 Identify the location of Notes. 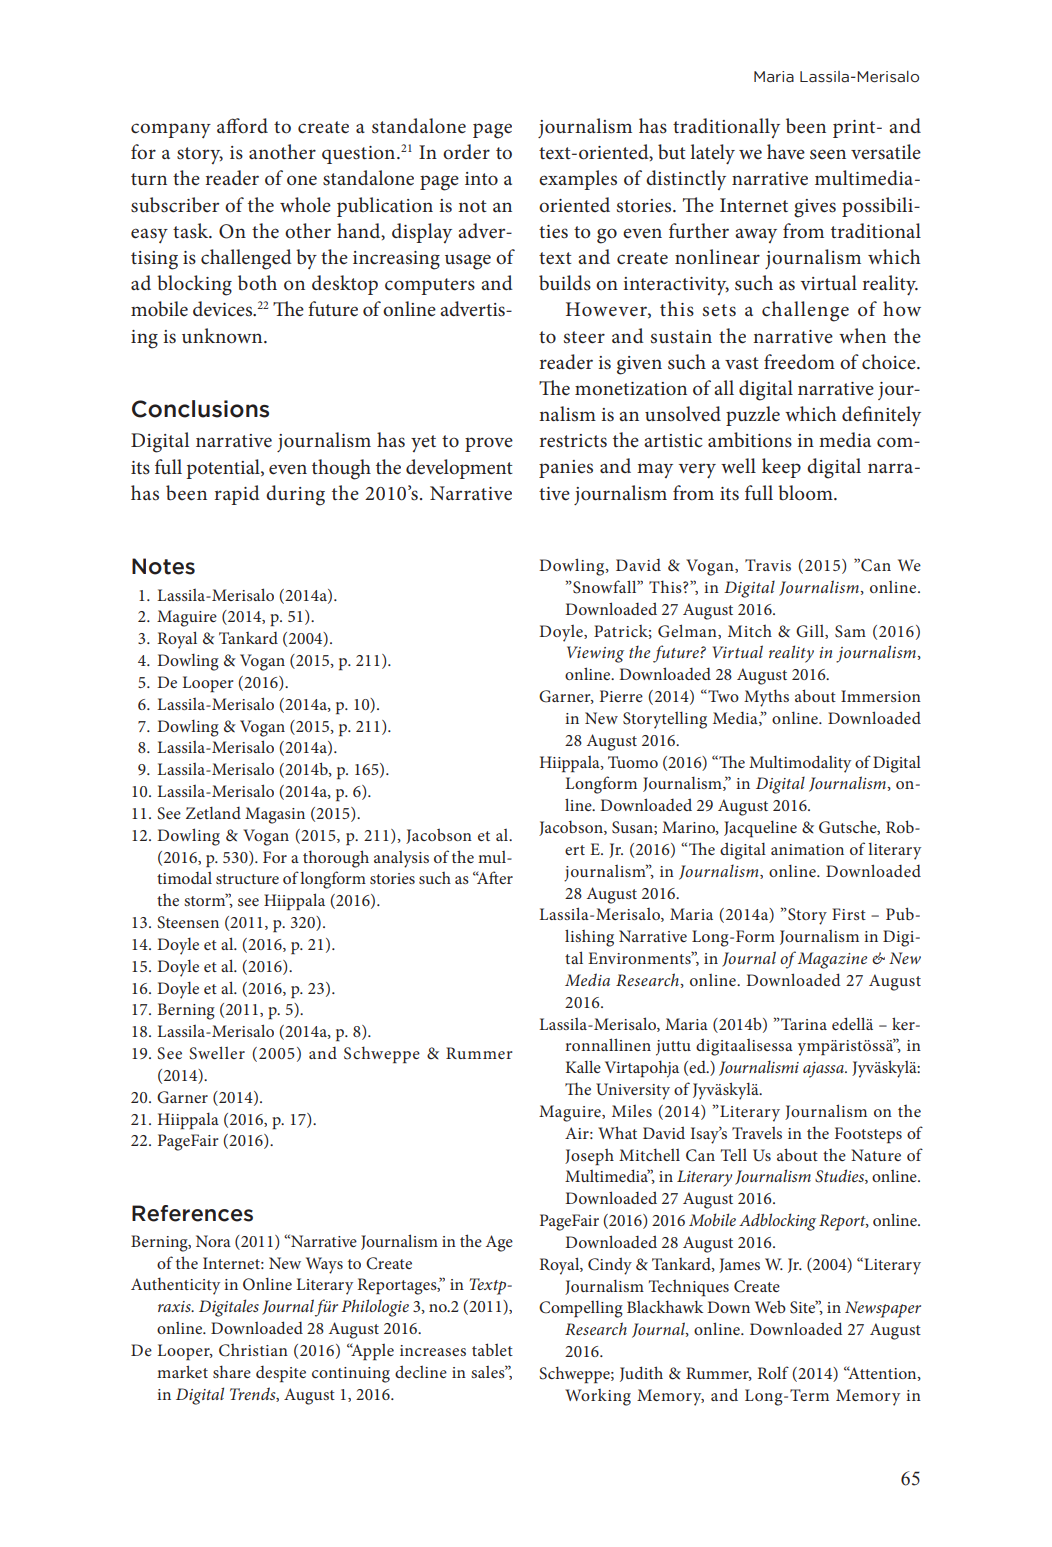
(163, 566).
